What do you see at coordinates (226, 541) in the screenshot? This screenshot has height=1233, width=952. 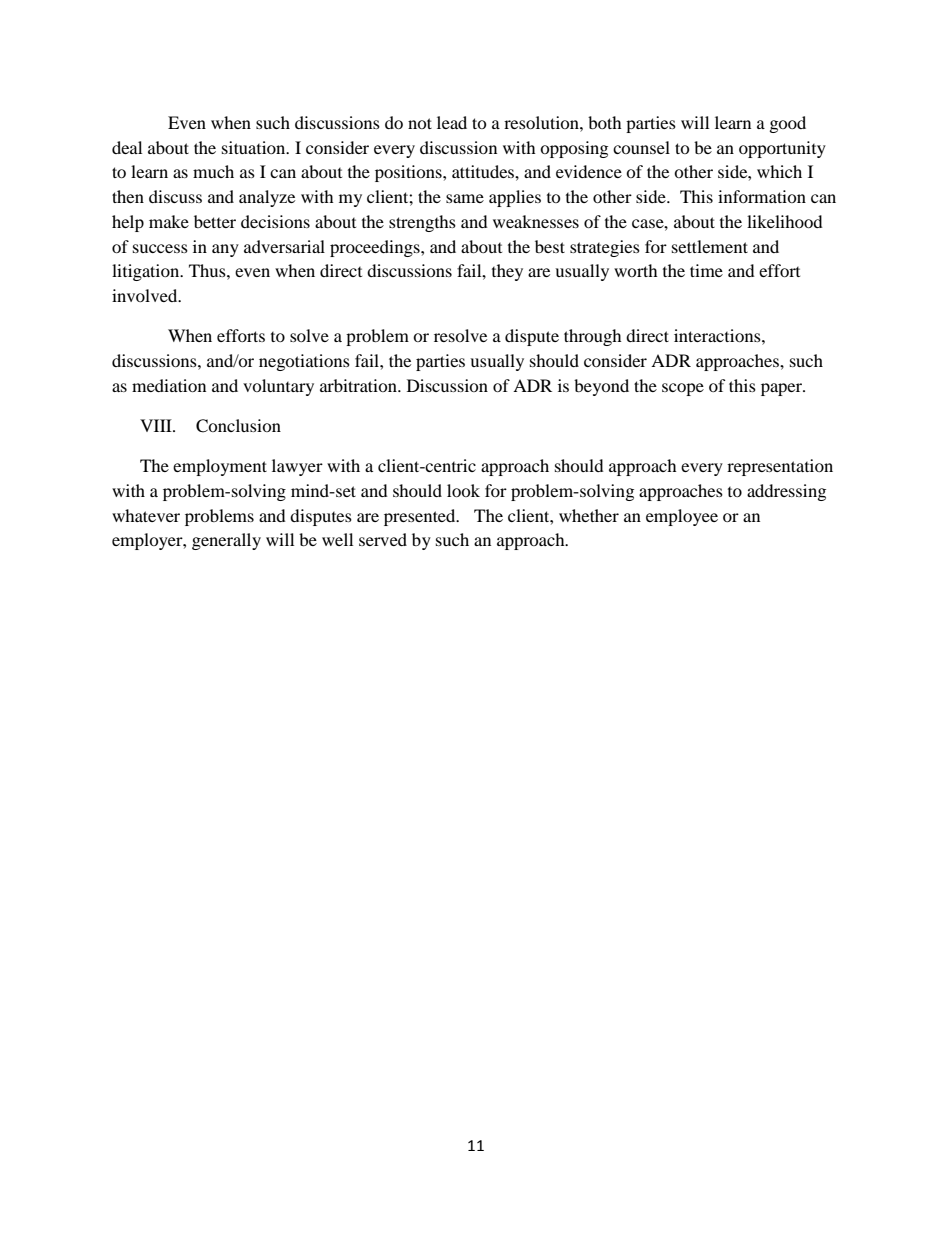 I see `generally` at bounding box center [226, 541].
